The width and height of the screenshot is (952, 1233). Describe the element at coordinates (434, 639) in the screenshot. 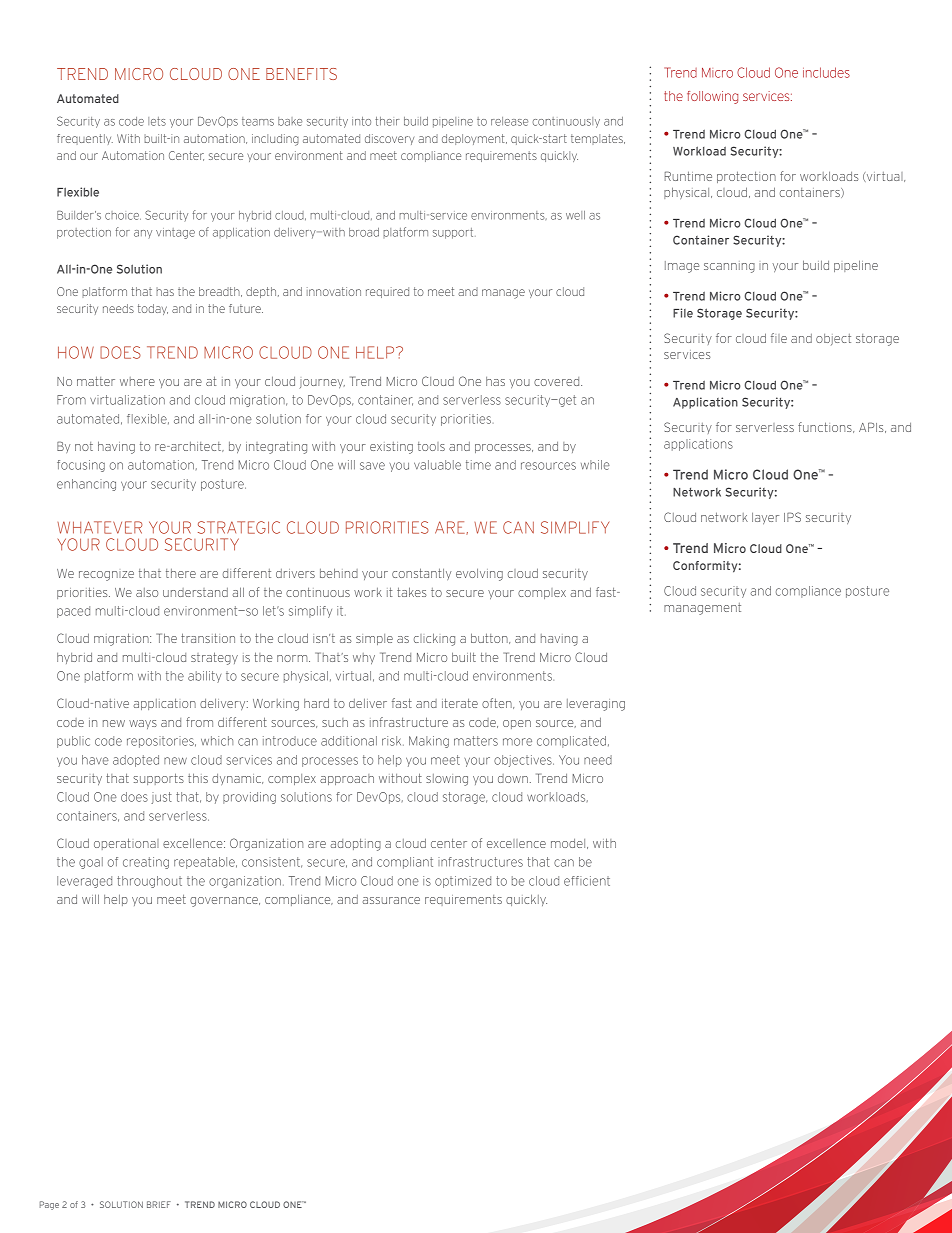

I see `clicking` at that location.
